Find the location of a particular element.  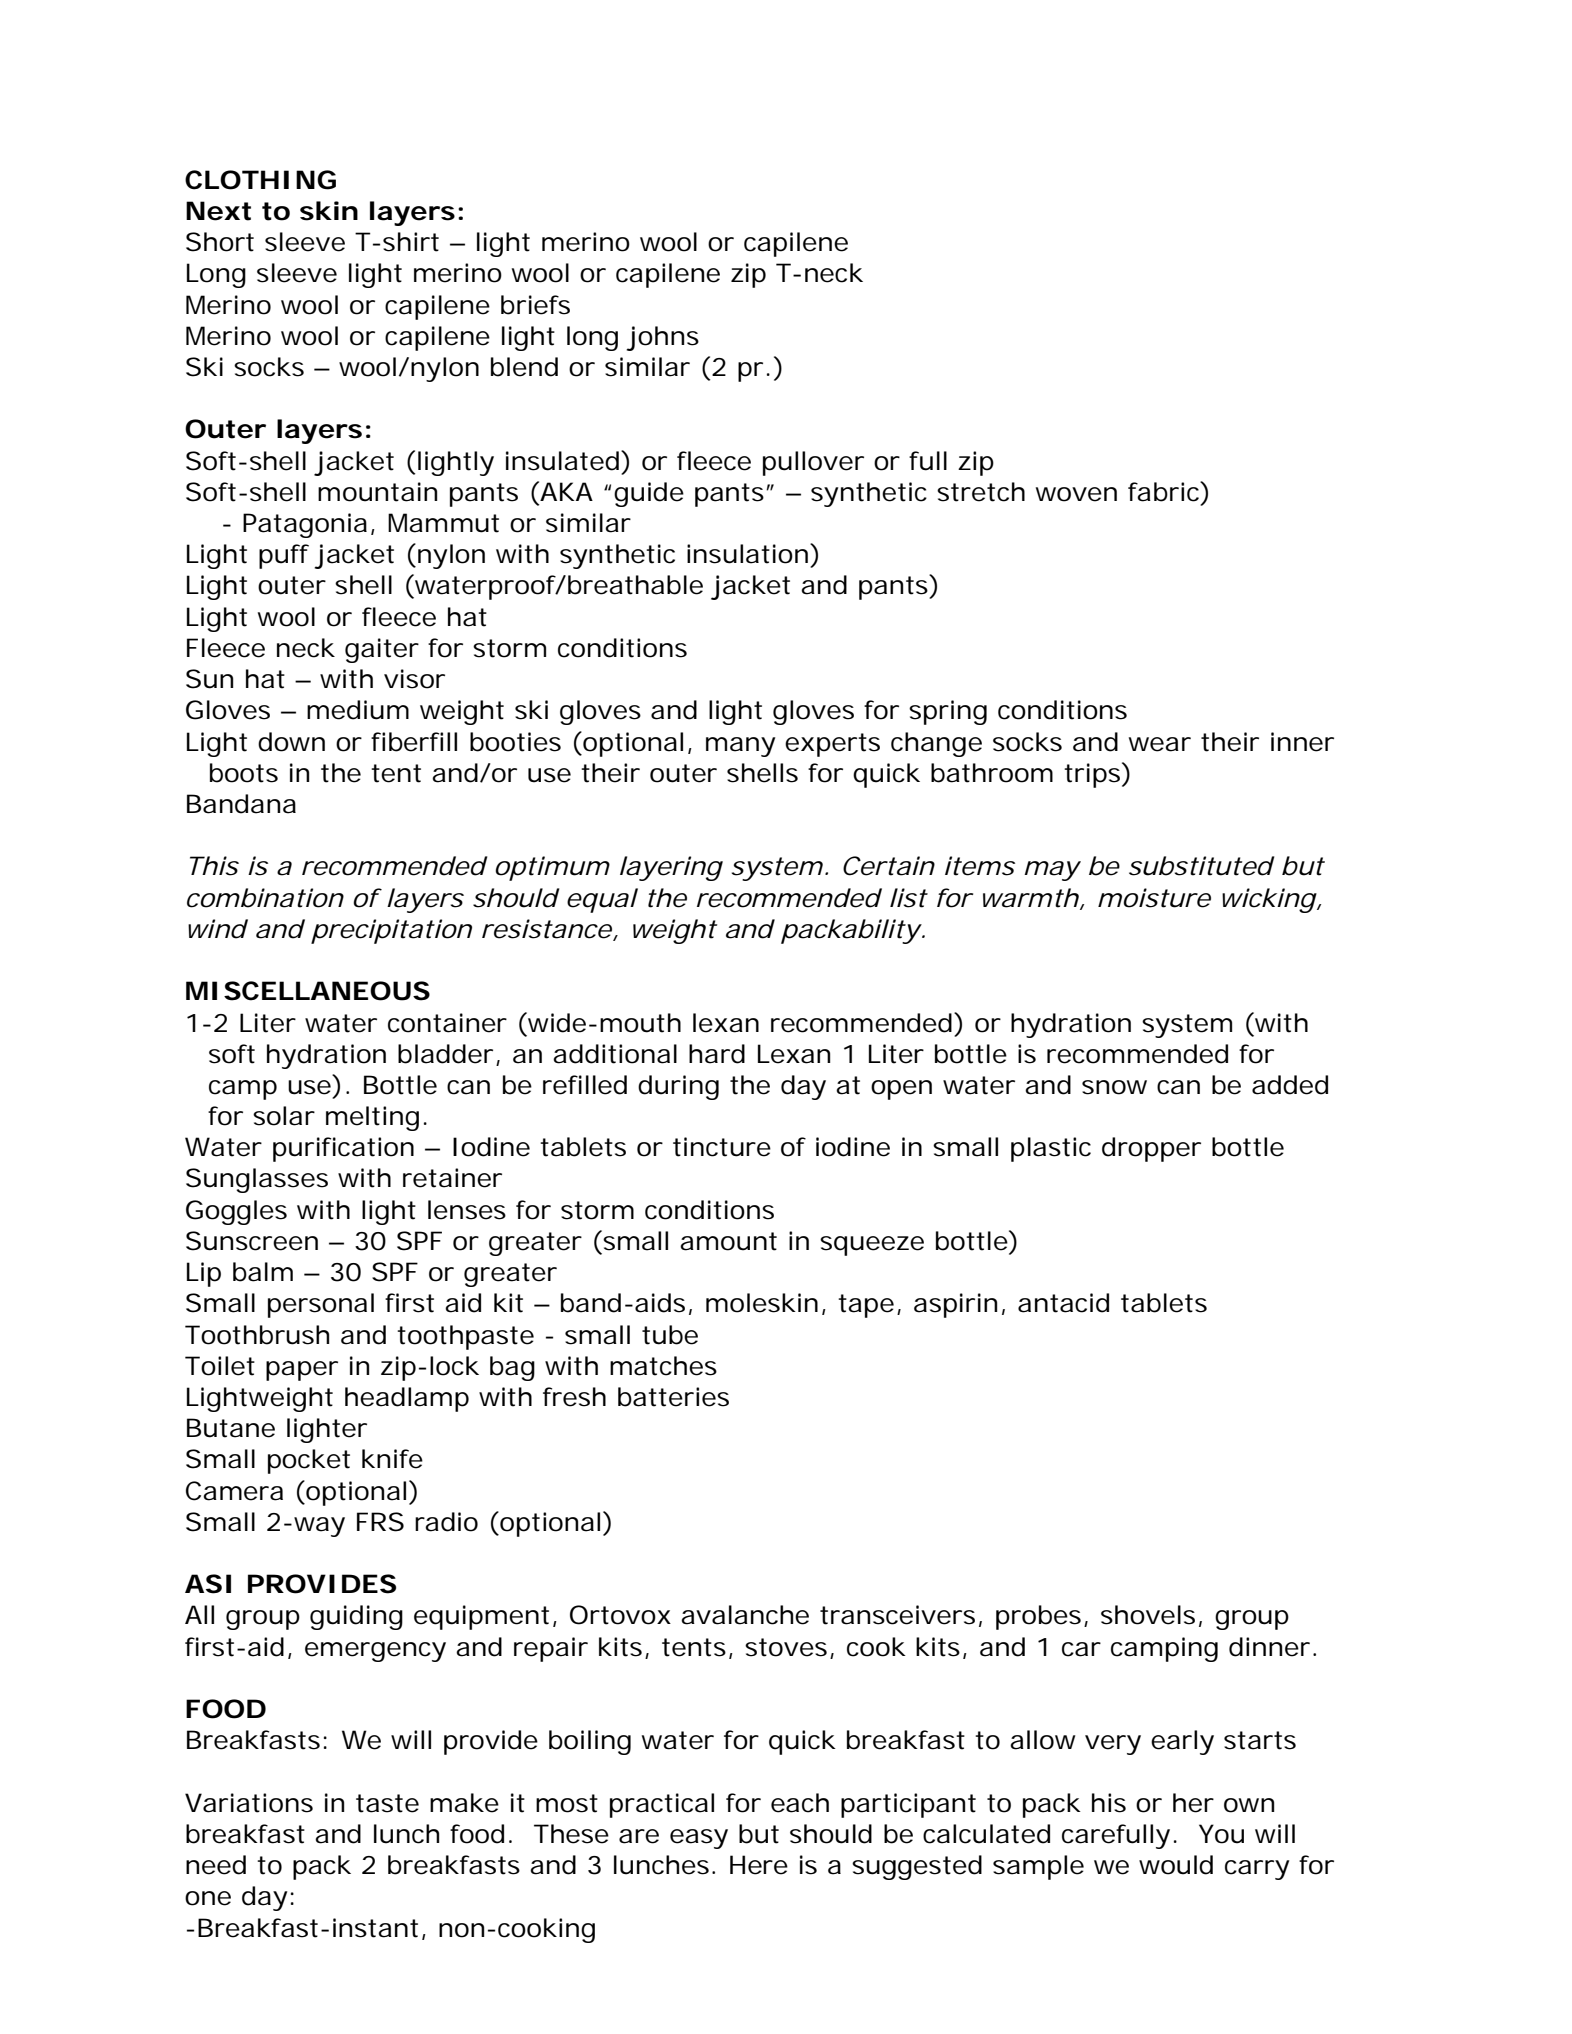

Short is located at coordinates (220, 242).
